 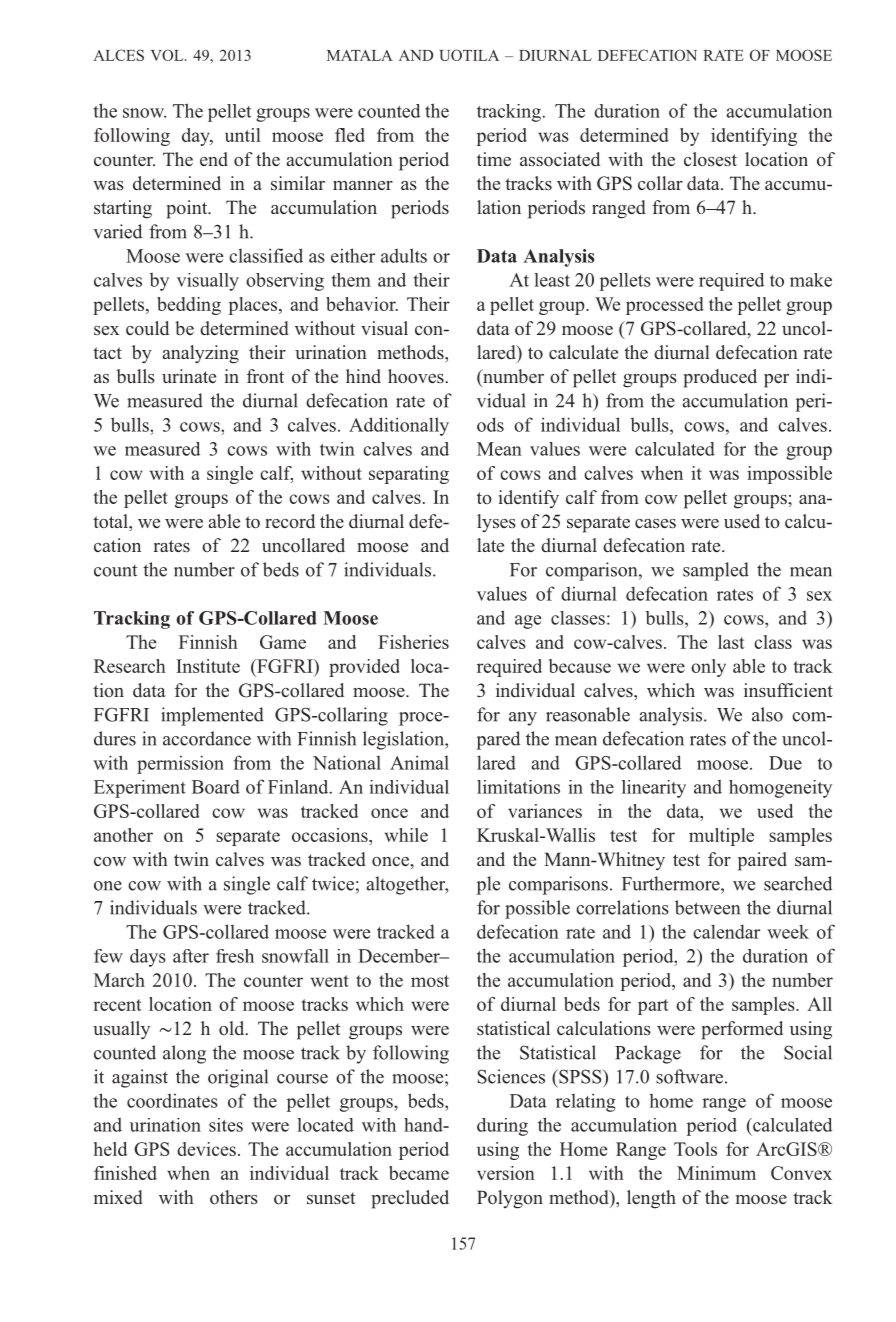 I want to click on most, so click(x=430, y=981).
